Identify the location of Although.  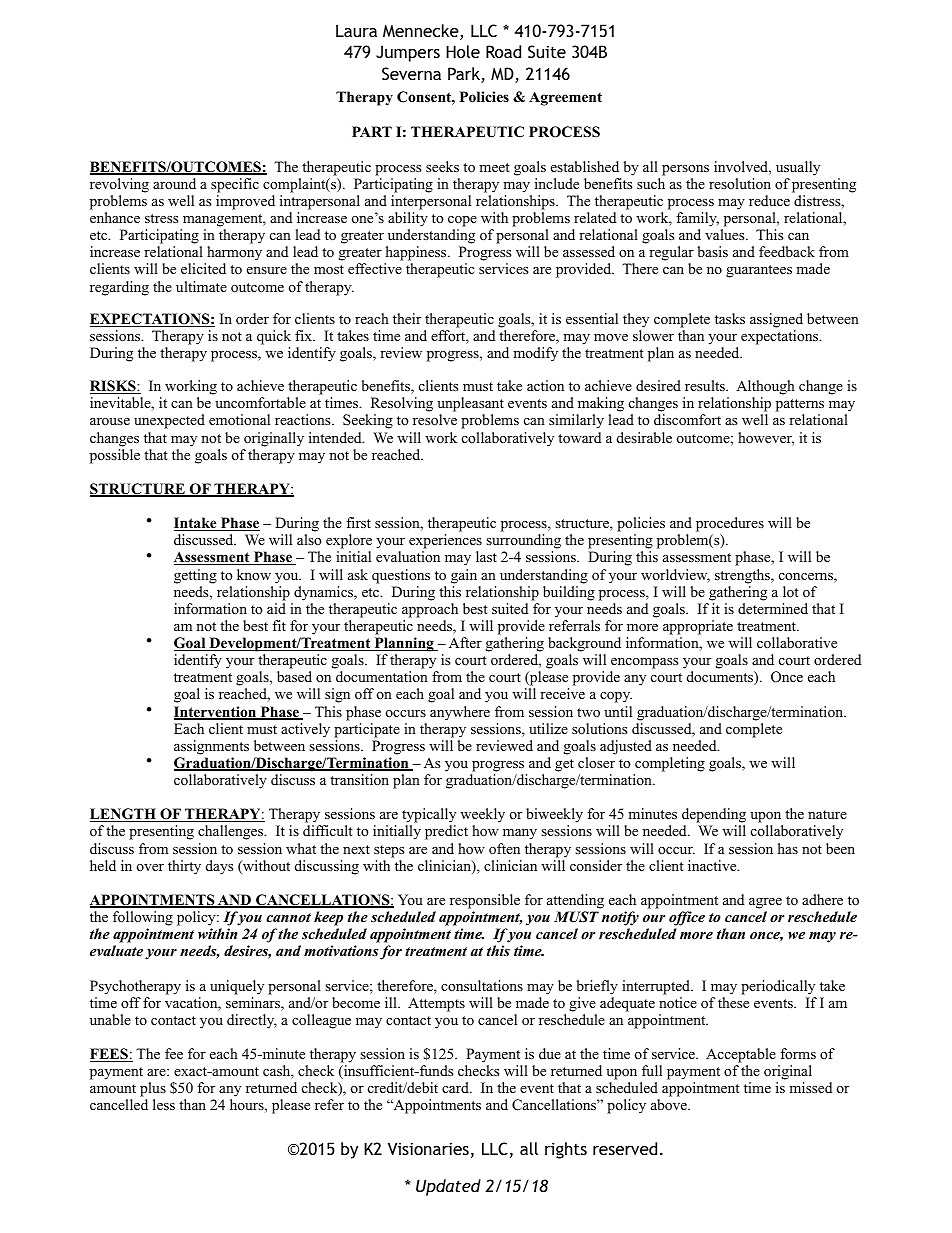
(765, 389).
